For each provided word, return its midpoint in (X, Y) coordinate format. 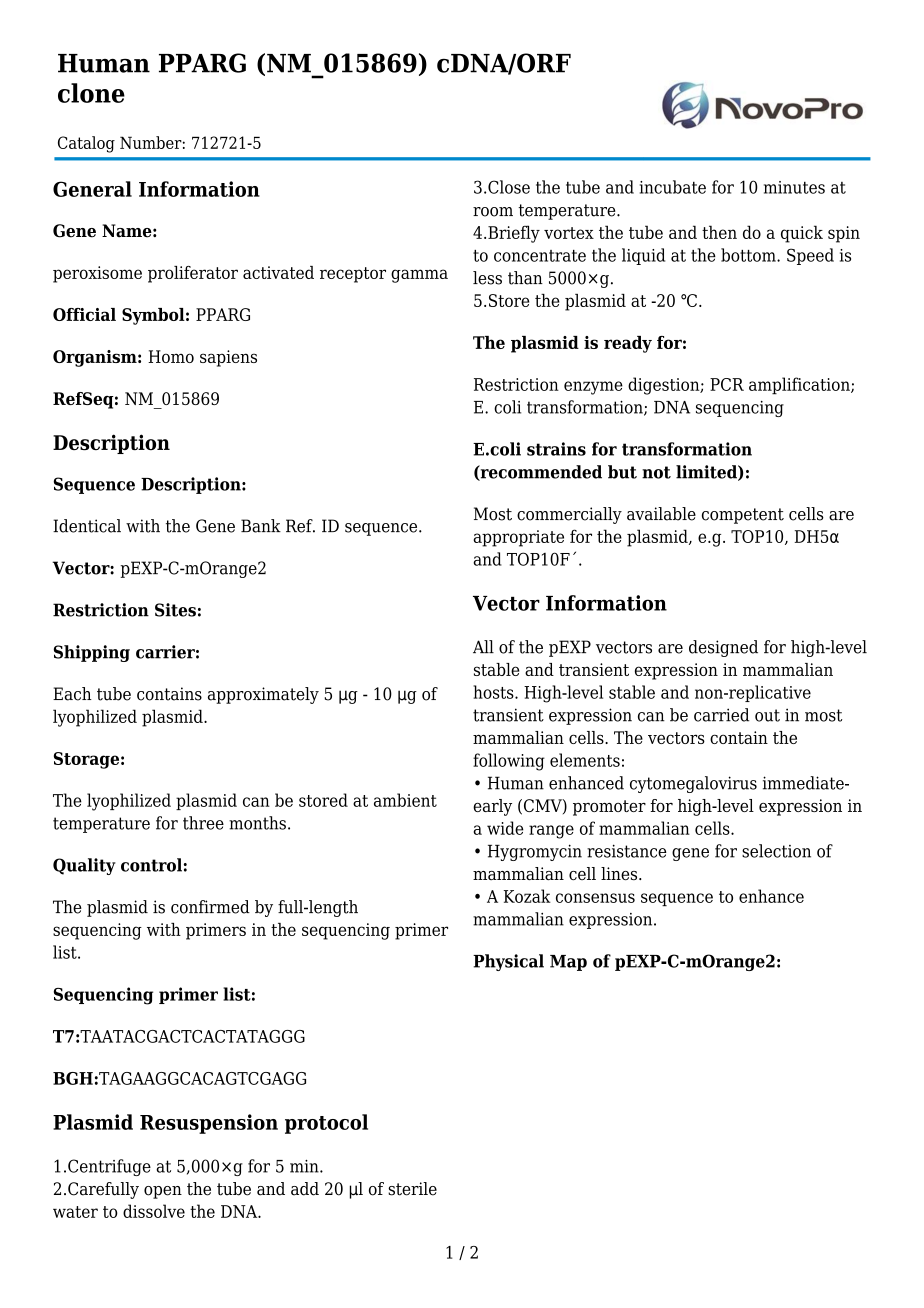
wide (505, 828)
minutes (794, 187)
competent (743, 516)
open (163, 1192)
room (493, 212)
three (203, 823)
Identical (87, 526)
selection (776, 851)
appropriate (518, 538)
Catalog (86, 144)
